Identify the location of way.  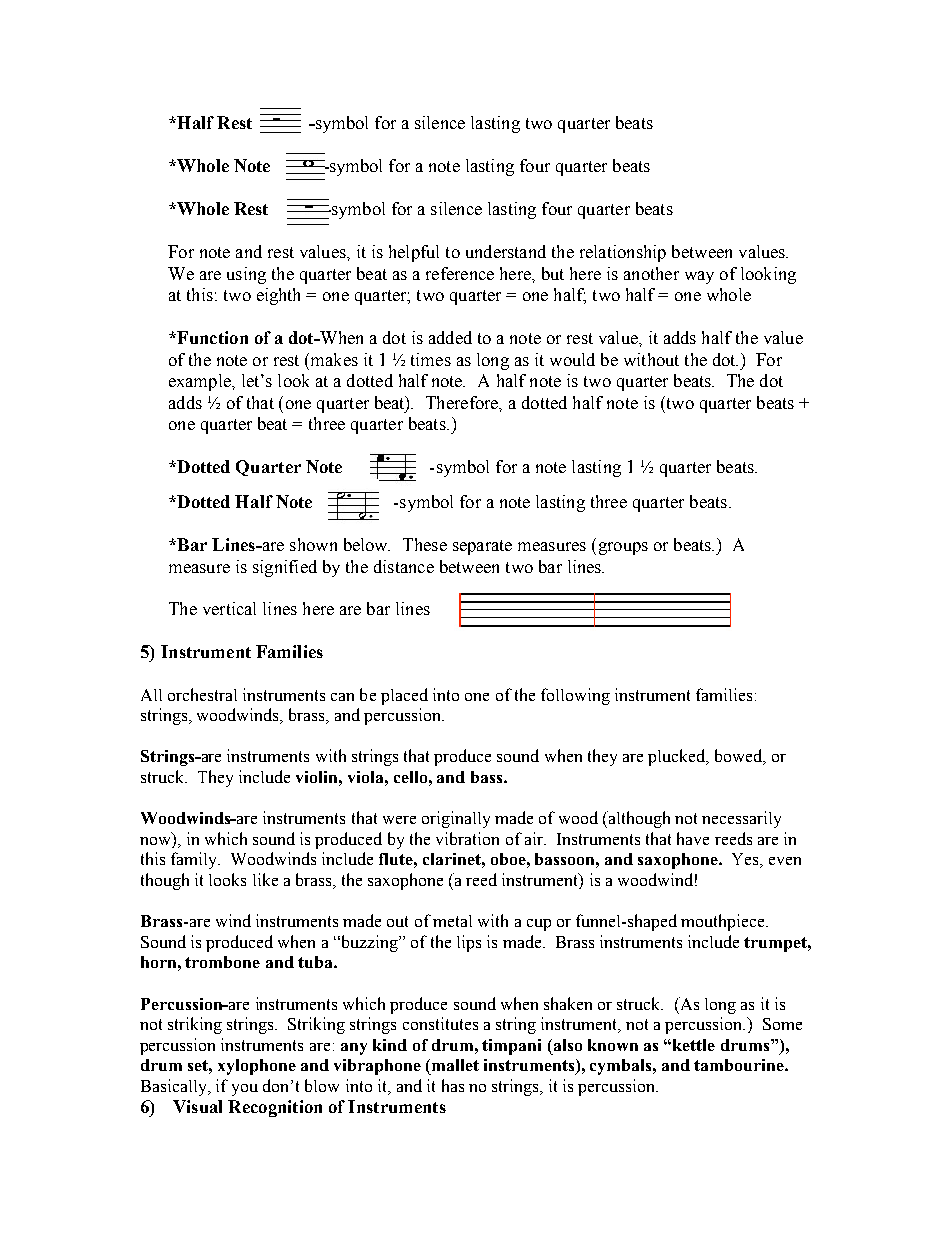
(699, 277).
